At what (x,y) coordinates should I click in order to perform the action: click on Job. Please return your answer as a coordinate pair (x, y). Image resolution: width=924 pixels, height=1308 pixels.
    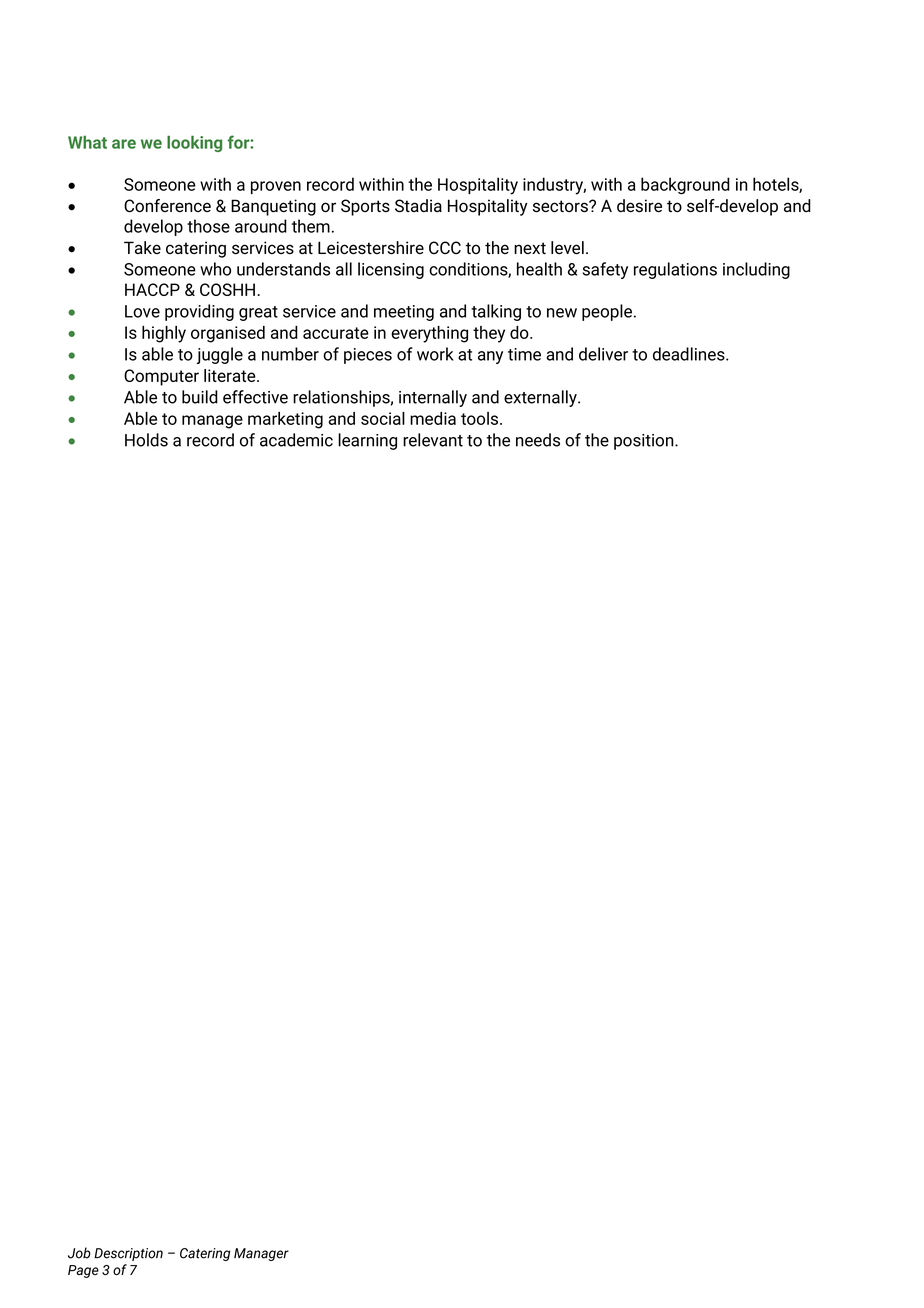
    Looking at the image, I should click on (79, 1253).
